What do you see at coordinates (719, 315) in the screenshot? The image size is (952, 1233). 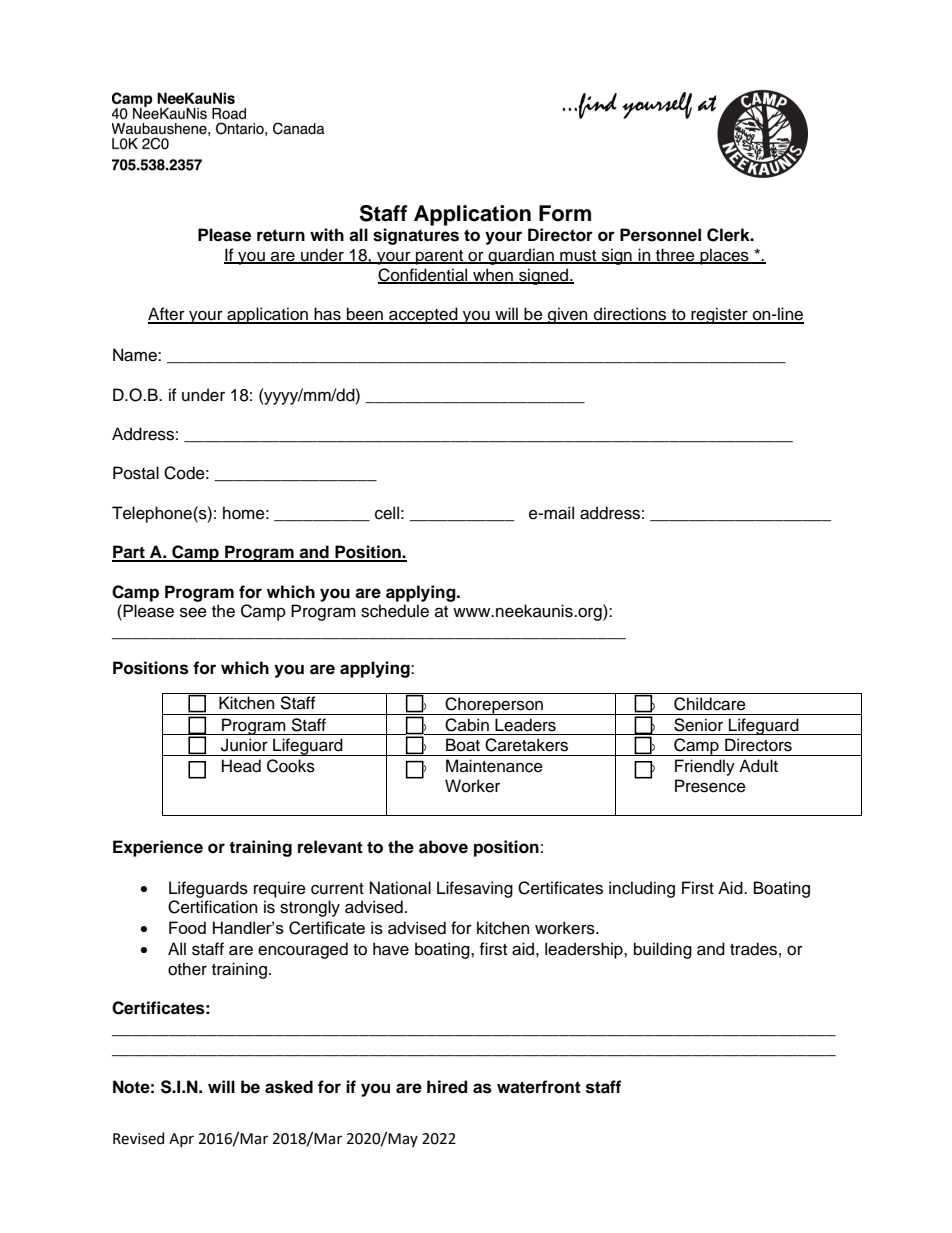 I see `register` at bounding box center [719, 315].
